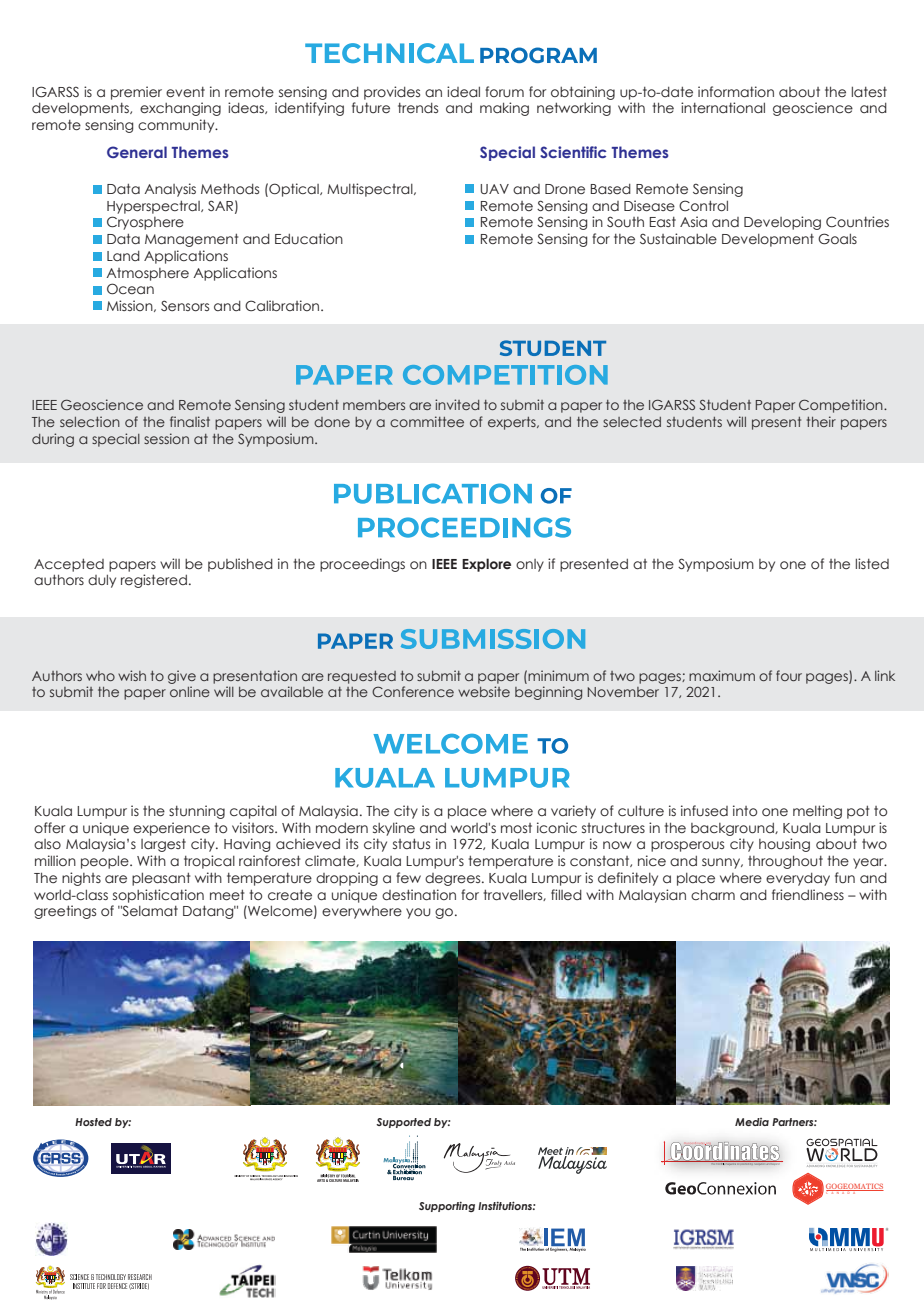 Image resolution: width=924 pixels, height=1308 pixels. I want to click on friendliness, so click(808, 895).
